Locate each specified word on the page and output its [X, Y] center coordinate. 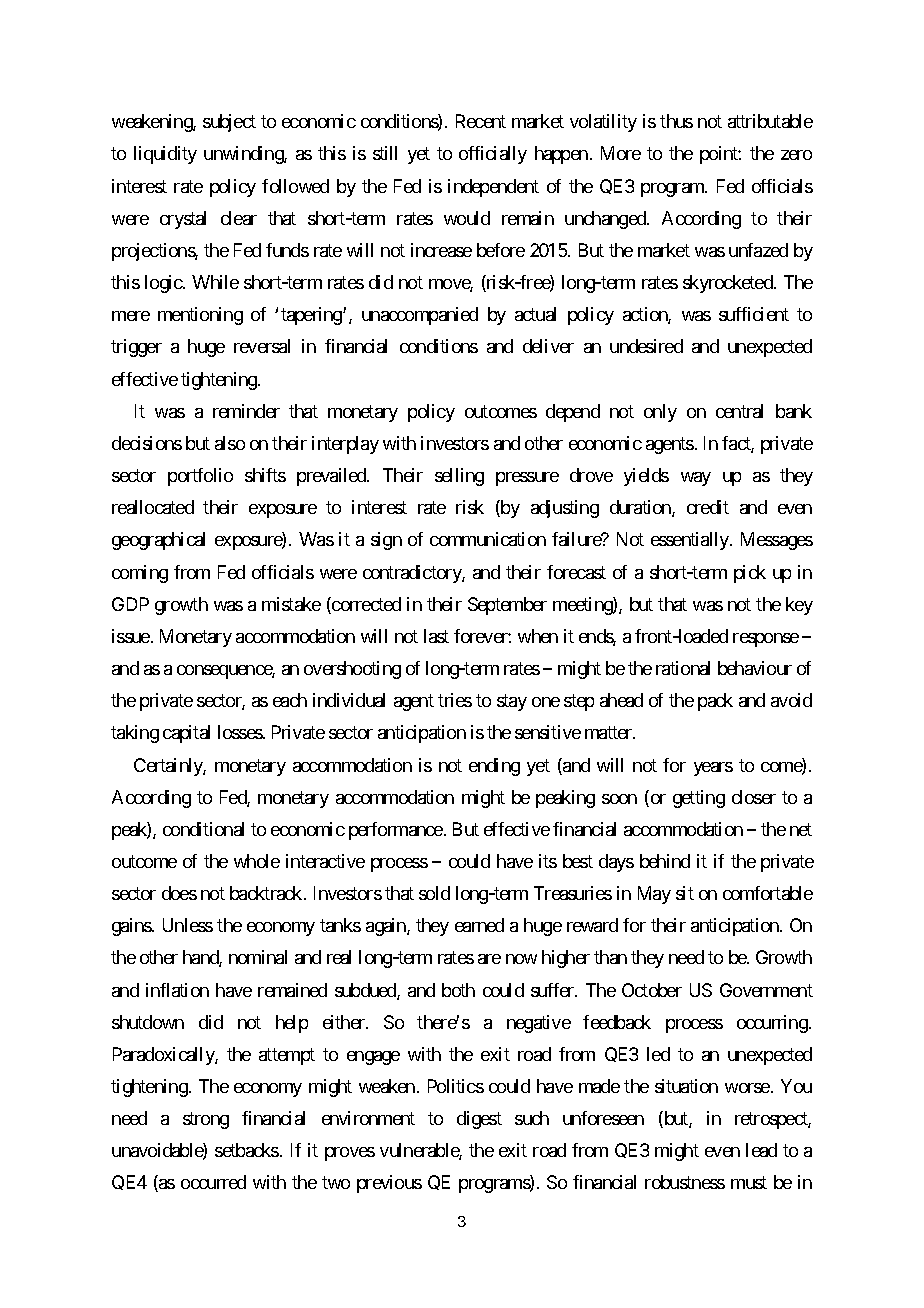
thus [676, 121]
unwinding [244, 155]
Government [766, 990]
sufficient [754, 314]
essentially [691, 541]
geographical [158, 541]
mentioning [200, 316]
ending [494, 767]
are [489, 959]
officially [493, 155]
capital [186, 734]
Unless [188, 925]
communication [488, 539]
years [713, 769]
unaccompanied [420, 316]
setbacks [247, 1150]
